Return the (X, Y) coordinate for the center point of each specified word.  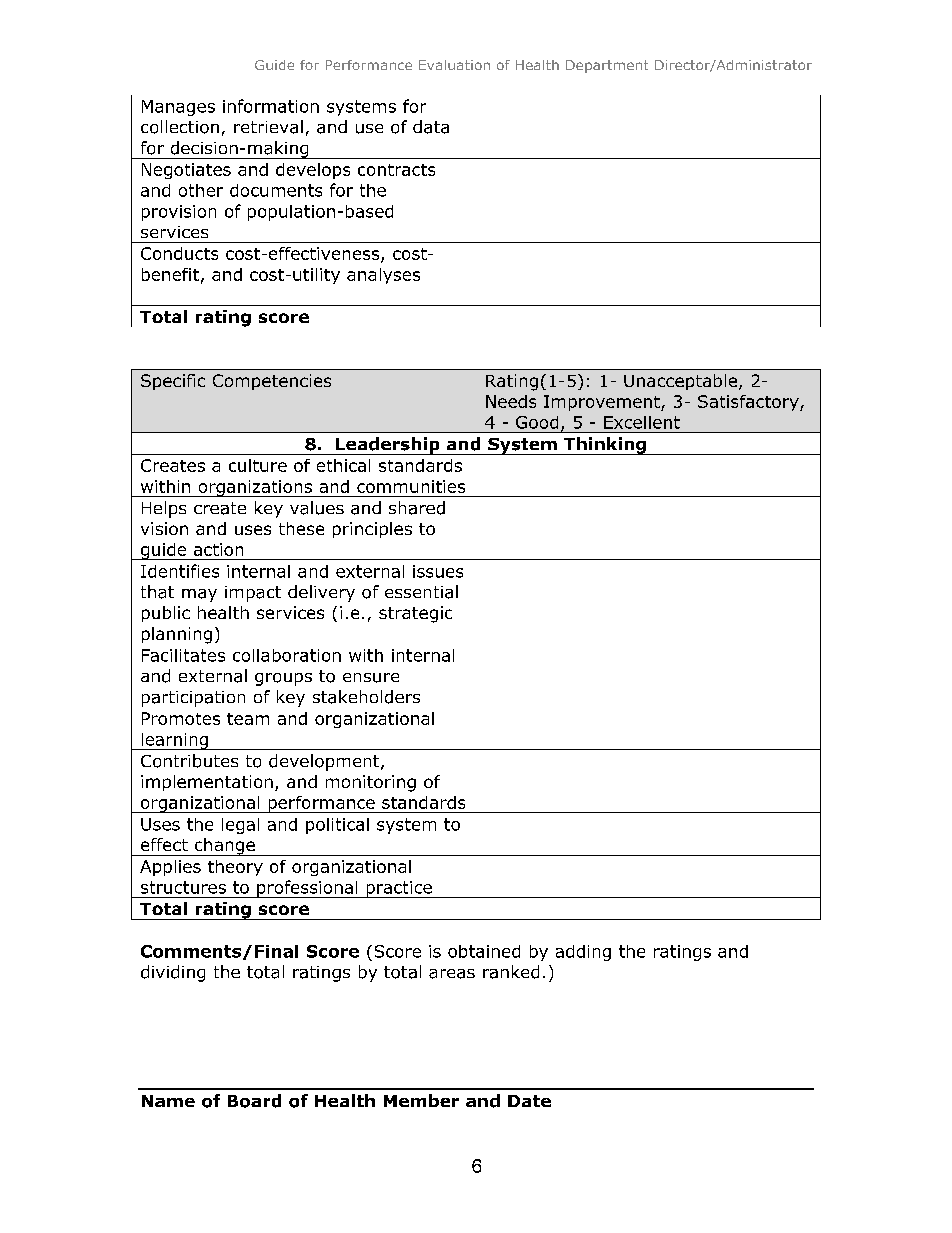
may (199, 595)
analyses (383, 276)
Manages (178, 108)
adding (583, 953)
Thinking (605, 446)
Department (607, 66)
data (431, 127)
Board (254, 1101)
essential (421, 592)
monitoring (371, 783)
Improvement (603, 403)
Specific (173, 382)
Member (421, 1100)
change (224, 847)
